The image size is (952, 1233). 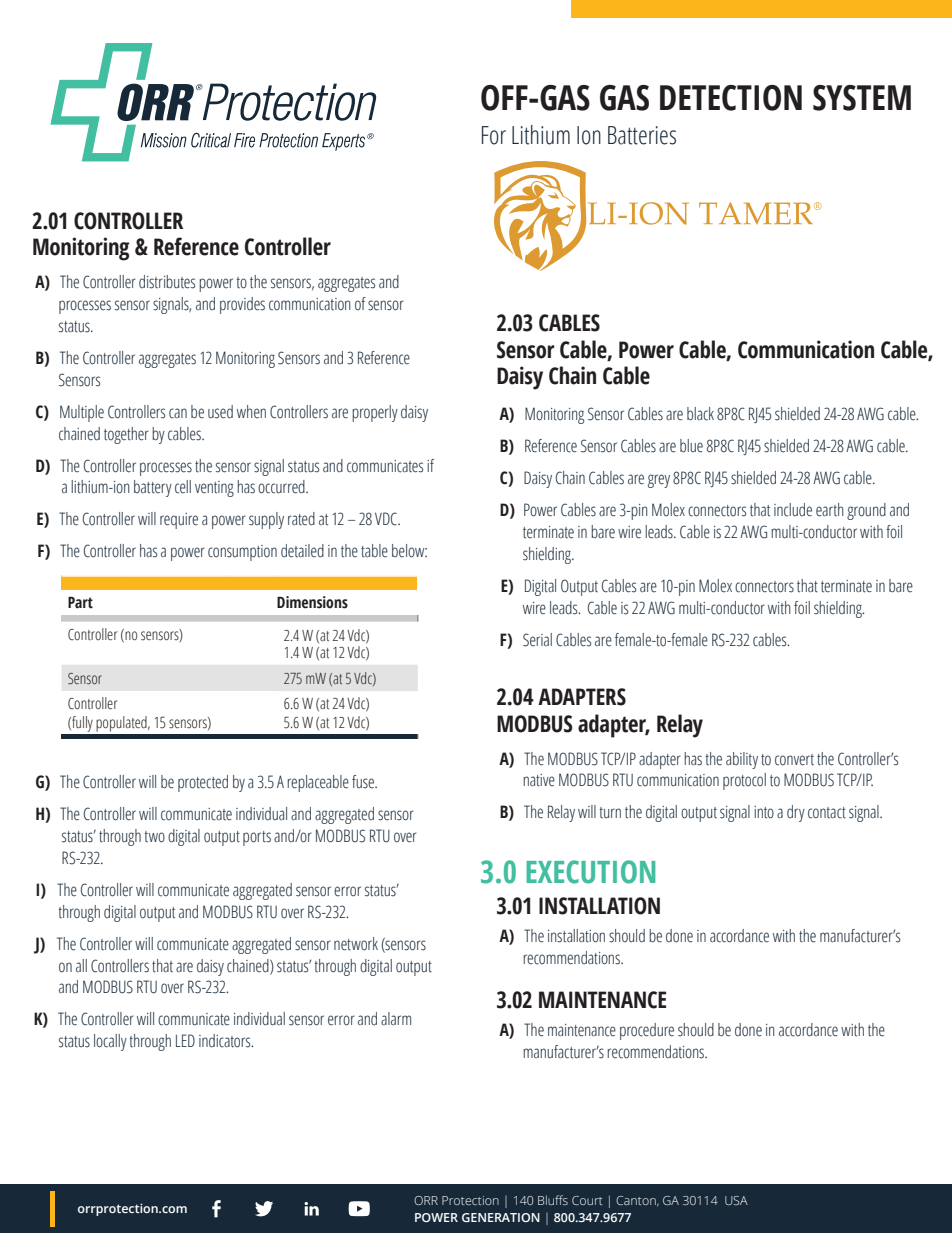 What do you see at coordinates (501, 1217) in the screenshot?
I see `GENERATION` at bounding box center [501, 1217].
